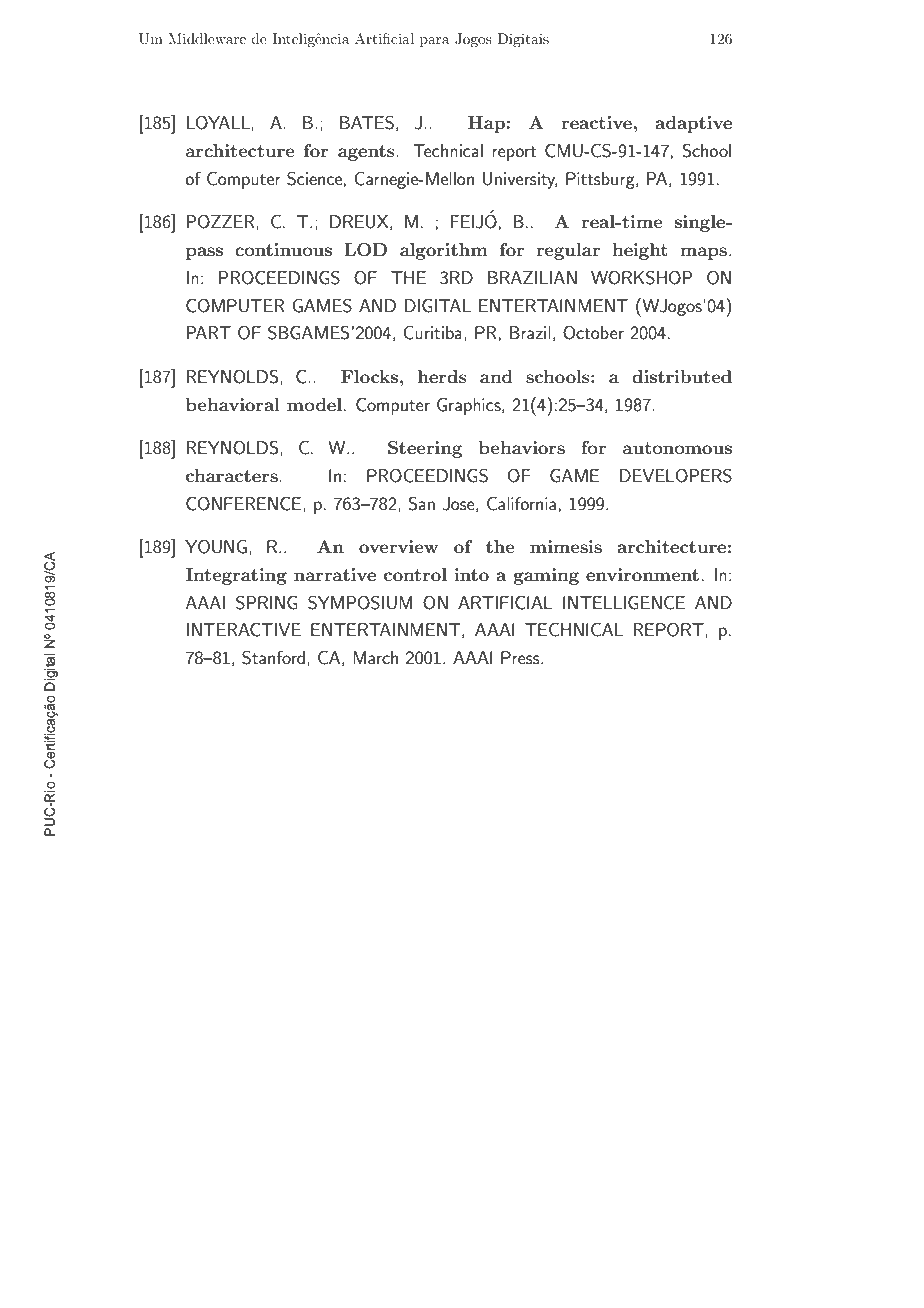 The width and height of the screenshot is (924, 1308). What do you see at coordinates (596, 122) in the screenshot?
I see `reactive` at bounding box center [596, 122].
